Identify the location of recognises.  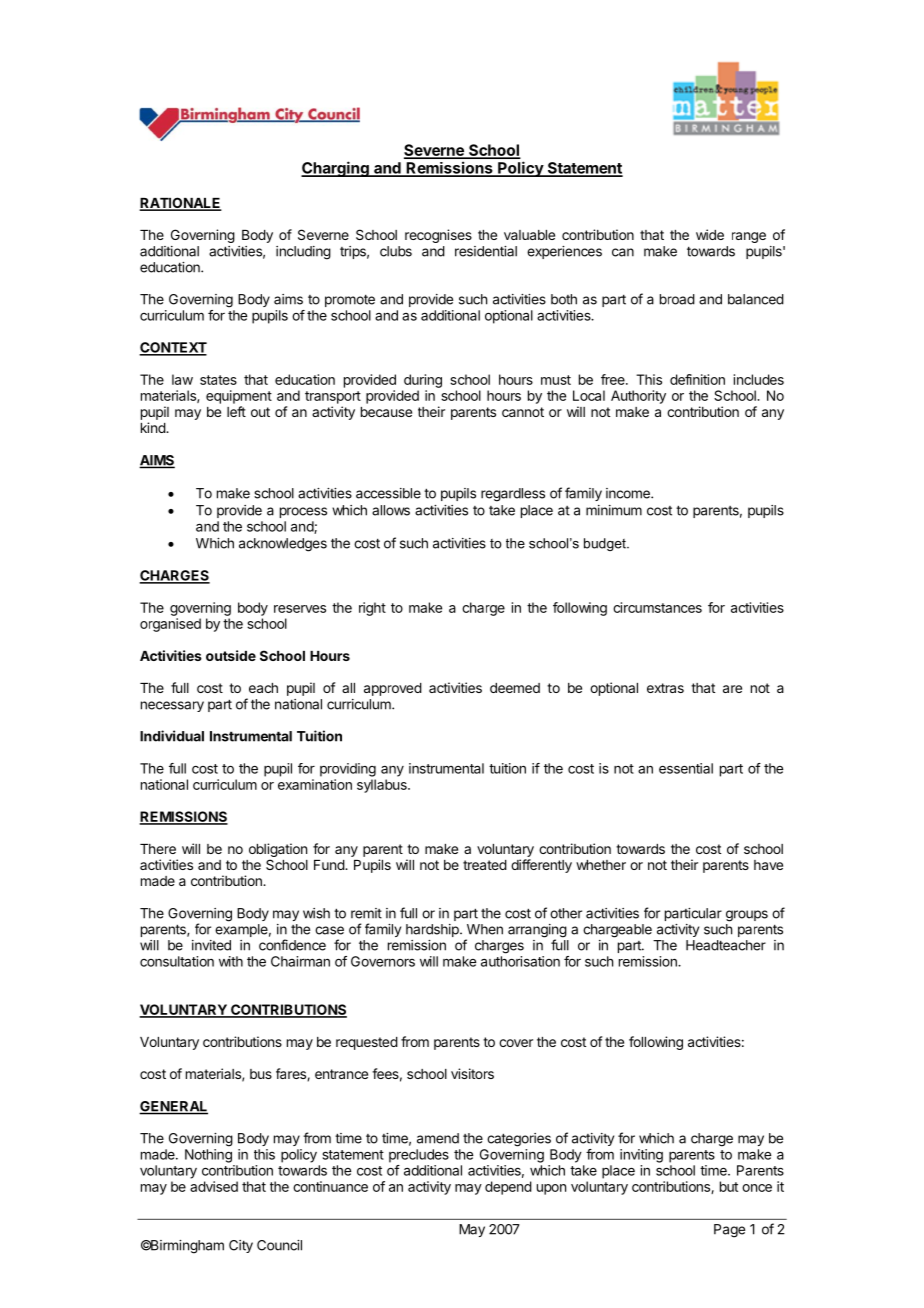
(438, 236).
